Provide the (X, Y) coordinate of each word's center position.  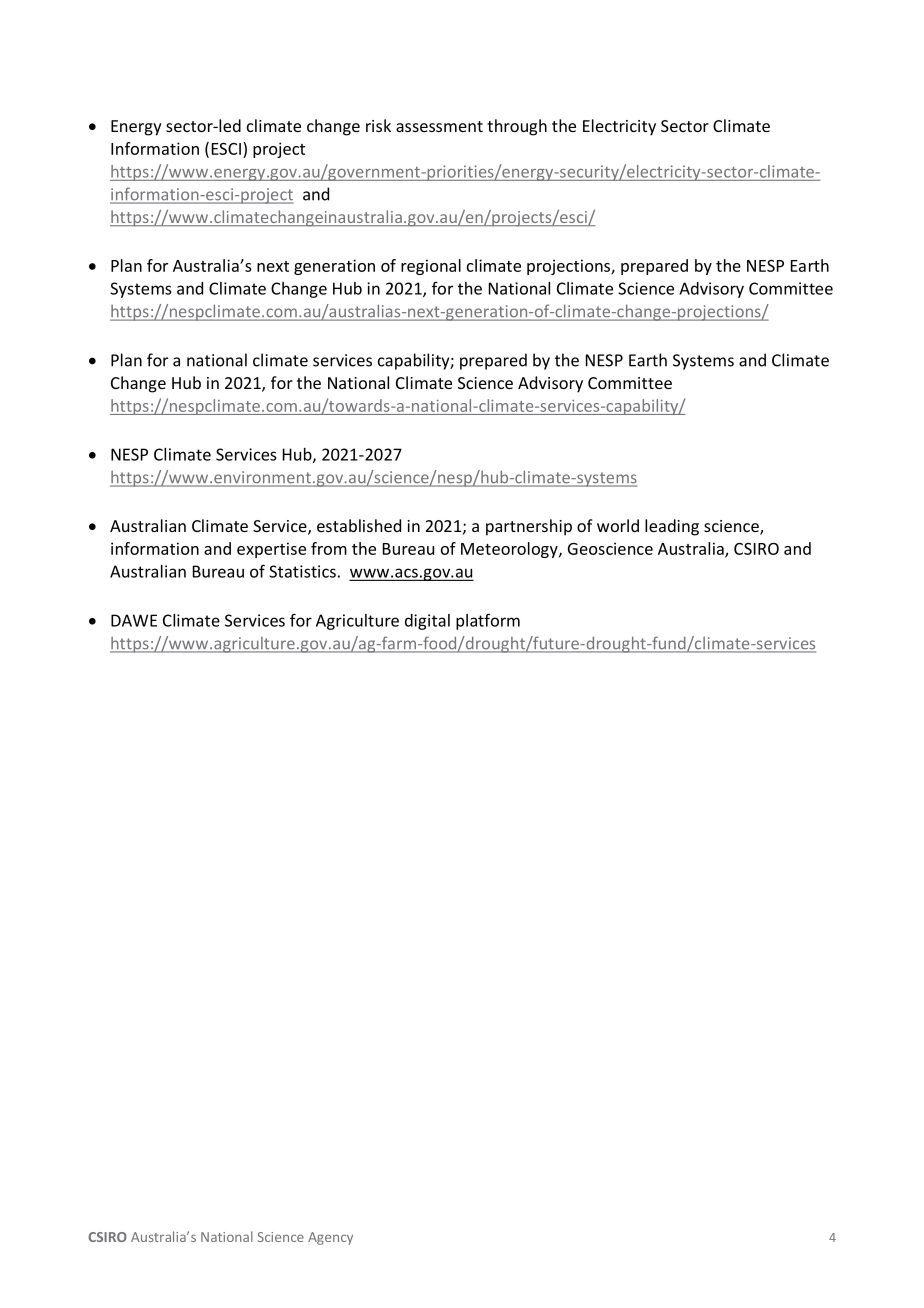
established (359, 525)
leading (672, 527)
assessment (439, 126)
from (329, 548)
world (618, 525)
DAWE (134, 620)
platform (488, 621)
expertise (271, 550)
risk (378, 125)
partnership (529, 527)
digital (427, 622)
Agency (330, 1238)
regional (431, 267)
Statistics (302, 571)
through (517, 127)
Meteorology (510, 550)
